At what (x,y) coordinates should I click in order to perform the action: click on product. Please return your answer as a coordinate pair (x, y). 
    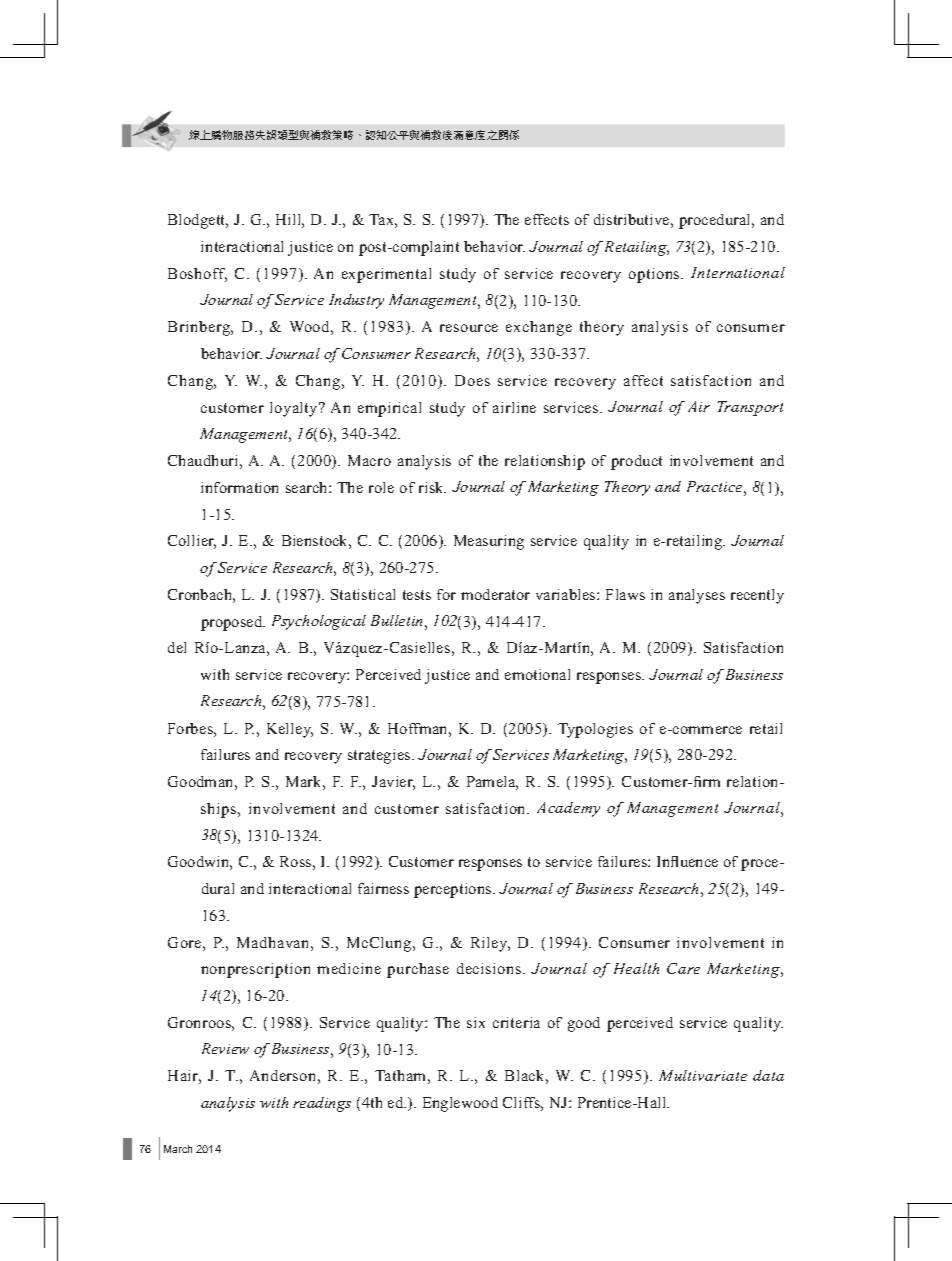
    Looking at the image, I should click on (636, 462).
